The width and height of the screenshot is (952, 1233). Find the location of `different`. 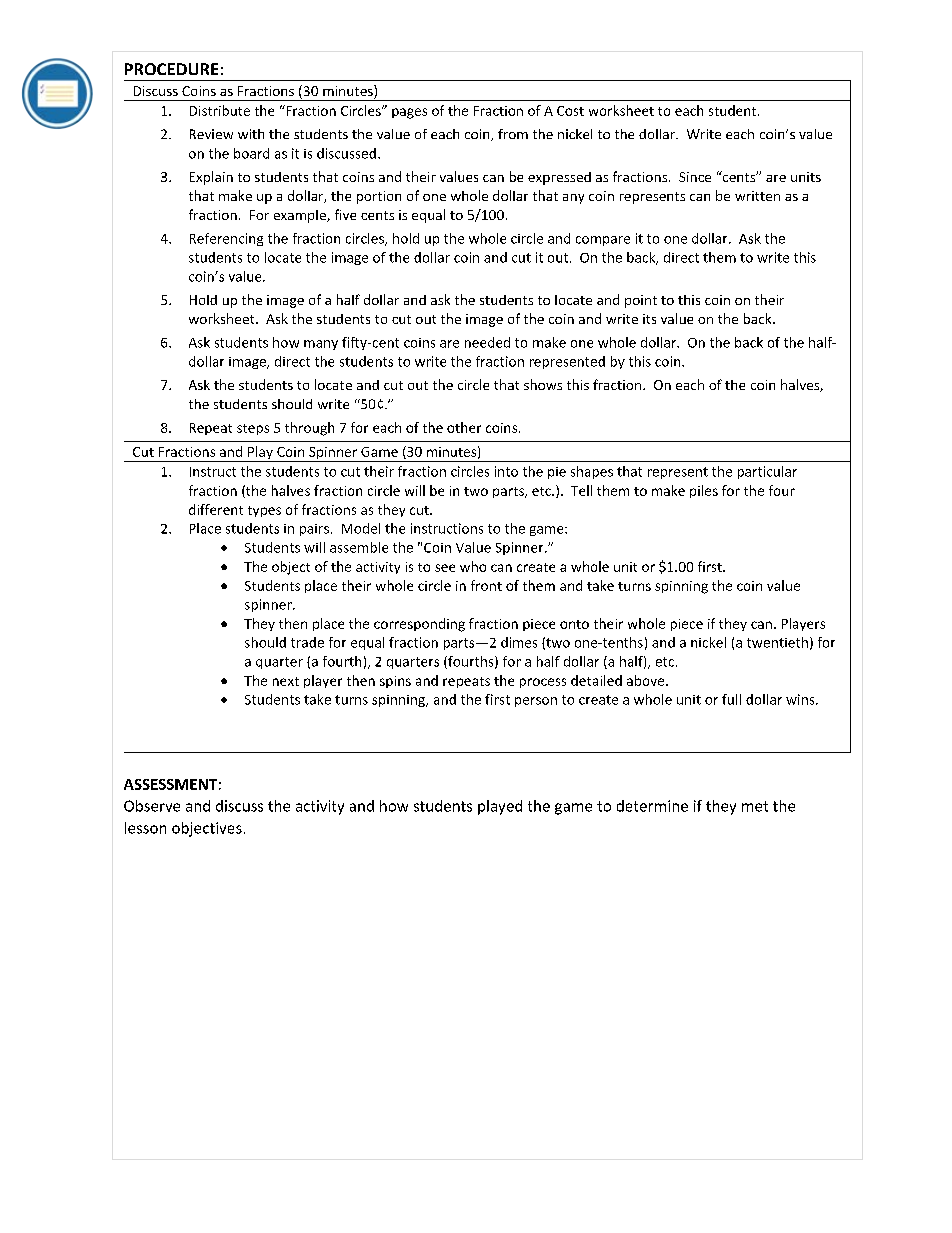

different is located at coordinates (216, 509).
